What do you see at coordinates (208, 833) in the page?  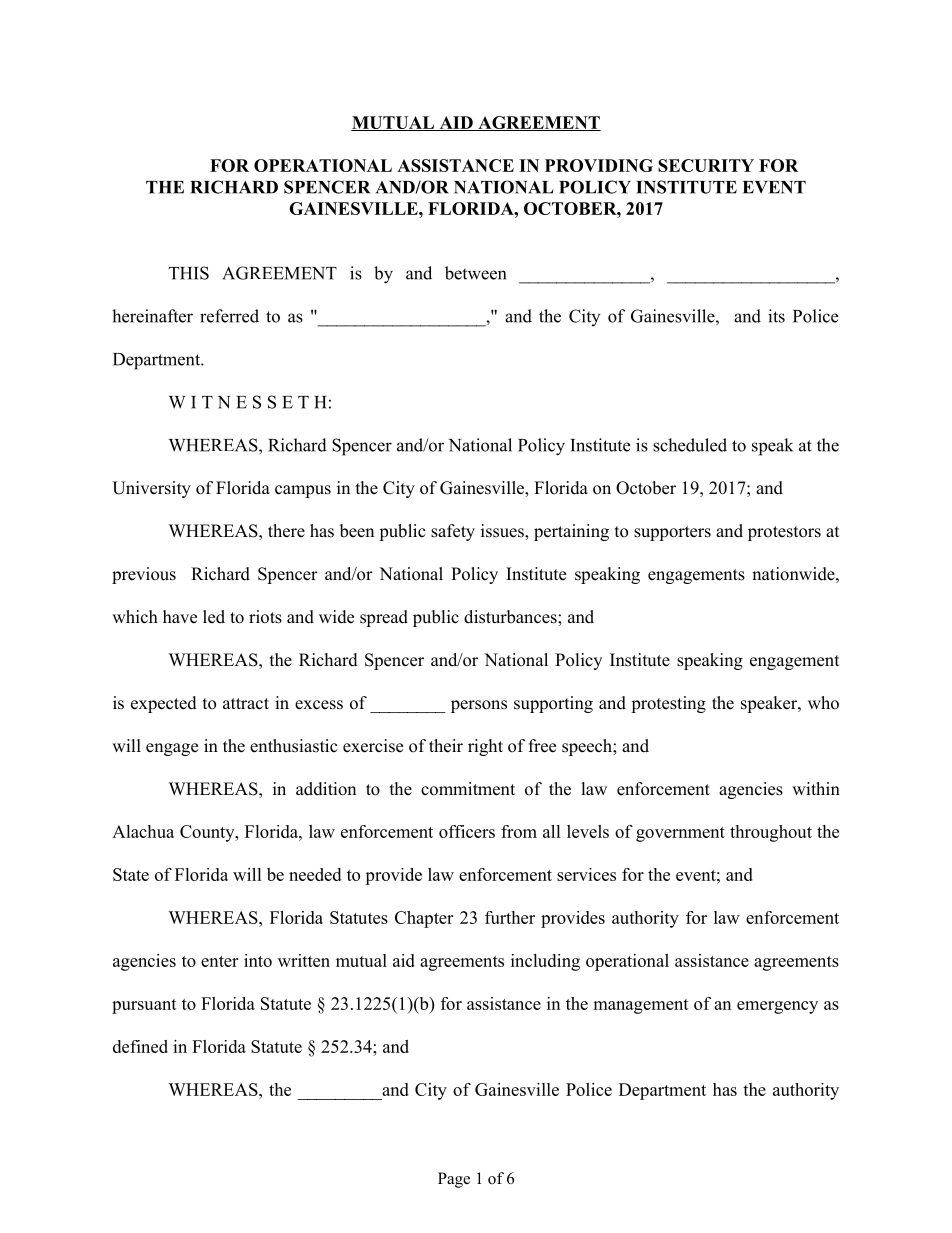 I see `County` at bounding box center [208, 833].
